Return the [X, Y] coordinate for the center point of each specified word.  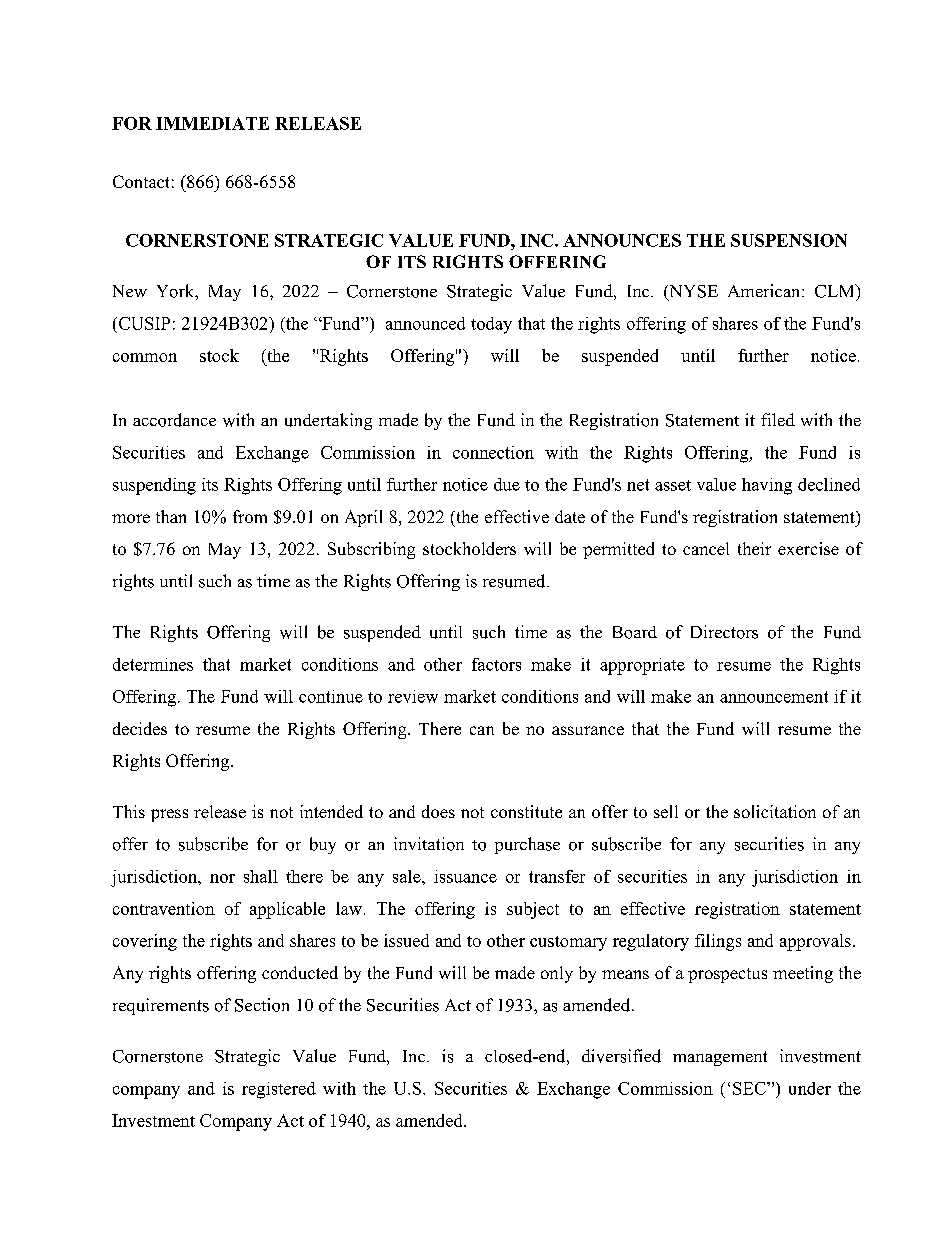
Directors [724, 632]
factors [496, 664]
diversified [621, 1056]
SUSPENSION [789, 240]
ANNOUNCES [622, 240]
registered [279, 1090]
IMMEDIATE [212, 123]
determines [153, 664]
